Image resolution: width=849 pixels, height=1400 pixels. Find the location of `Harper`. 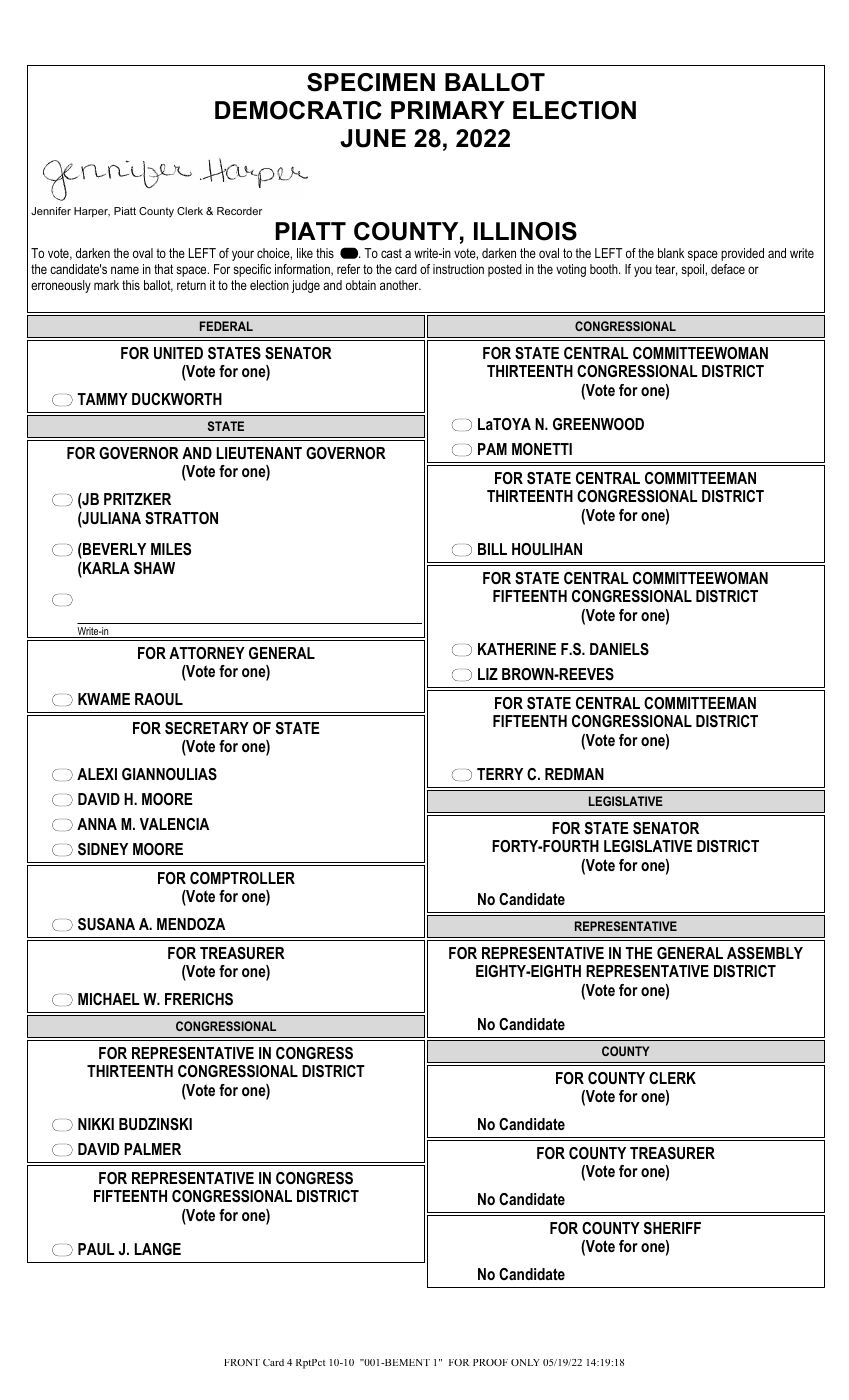

Harper is located at coordinates (92, 212).
